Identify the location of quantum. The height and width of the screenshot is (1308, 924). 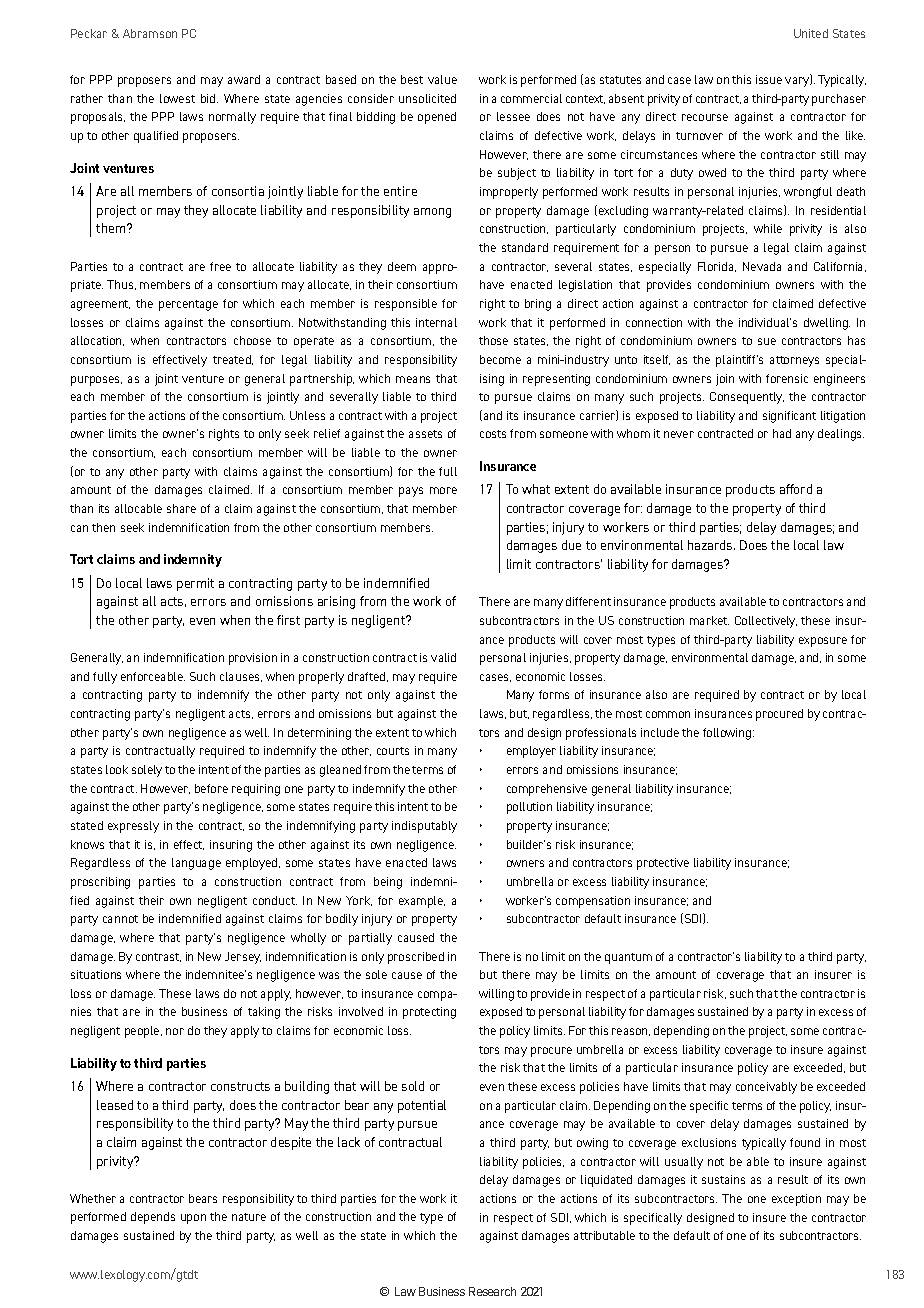
(628, 958).
